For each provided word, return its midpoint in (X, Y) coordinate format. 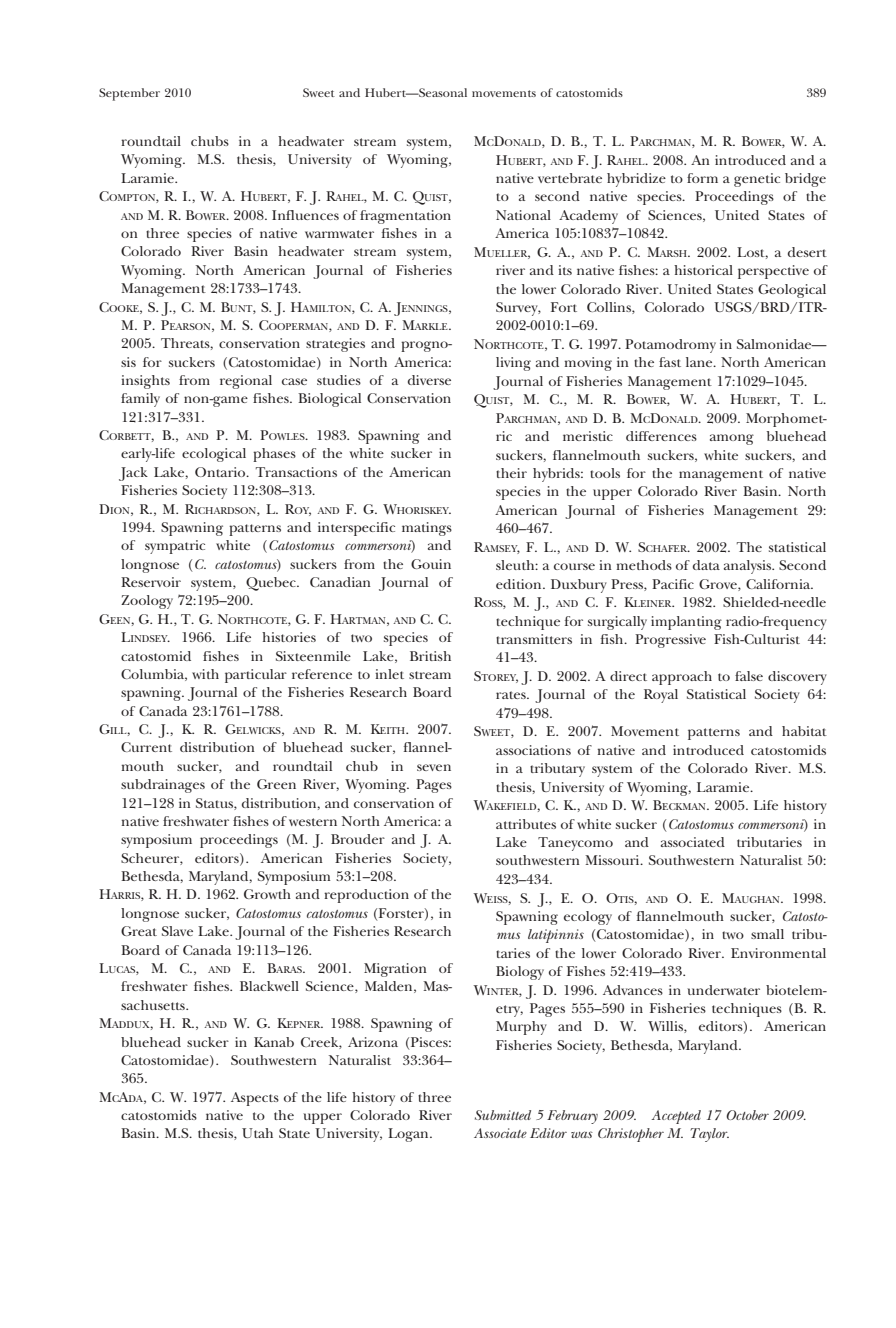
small (767, 934)
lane (700, 362)
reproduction (366, 896)
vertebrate (570, 178)
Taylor (710, 1135)
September (129, 94)
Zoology (147, 602)
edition (520, 584)
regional (246, 382)
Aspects (255, 1099)
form (702, 178)
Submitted (503, 1115)
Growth (267, 894)
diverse (429, 380)
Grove (719, 585)
